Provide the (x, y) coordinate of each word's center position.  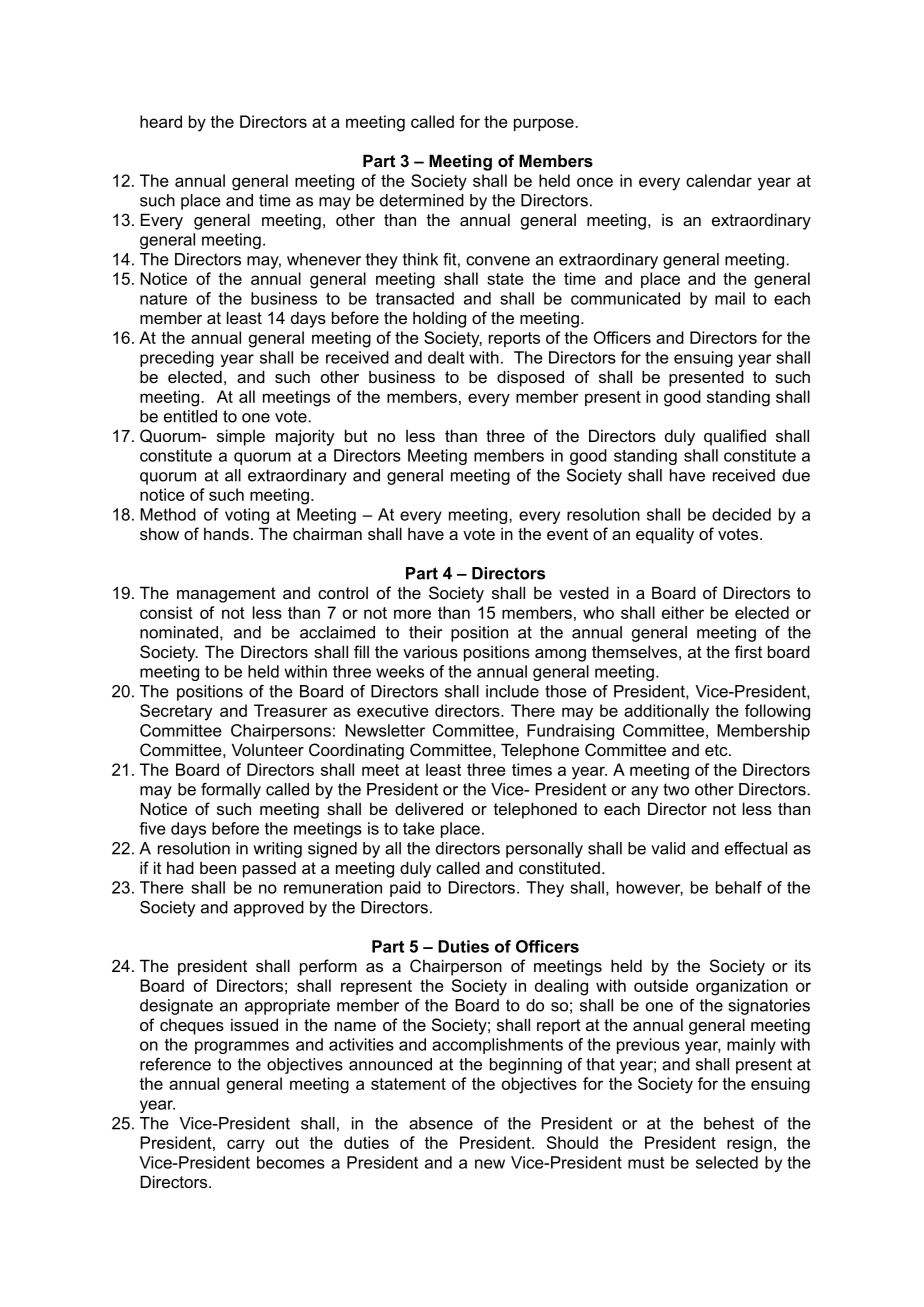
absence (441, 1123)
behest (729, 1123)
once (595, 182)
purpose (545, 124)
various (430, 651)
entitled (190, 416)
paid (405, 889)
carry (246, 1146)
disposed (530, 378)
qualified (735, 437)
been (218, 868)
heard (161, 121)
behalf (739, 887)
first (748, 651)
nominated (179, 632)
